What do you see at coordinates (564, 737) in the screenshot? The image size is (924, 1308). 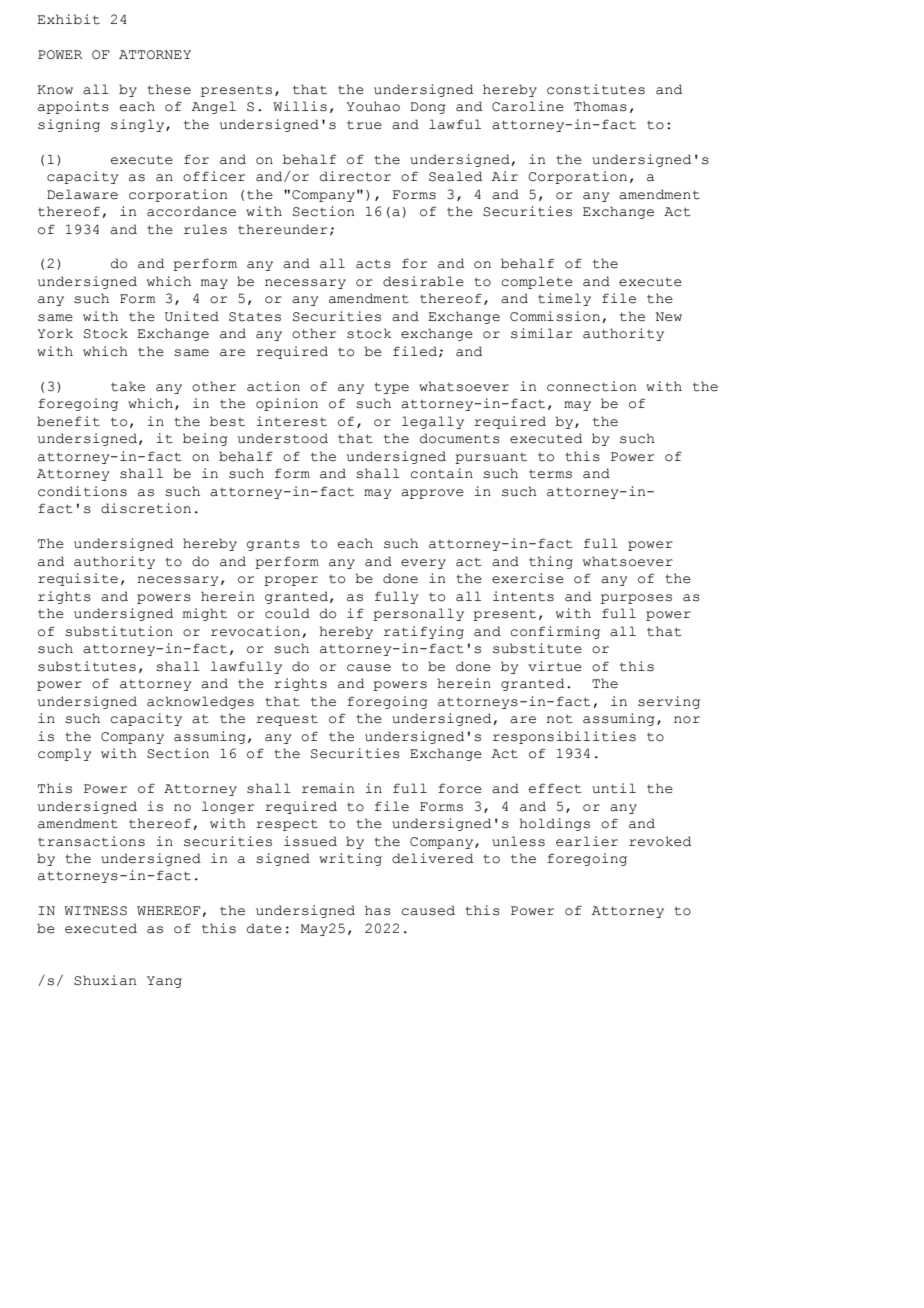 I see `responsibilities` at bounding box center [564, 737].
